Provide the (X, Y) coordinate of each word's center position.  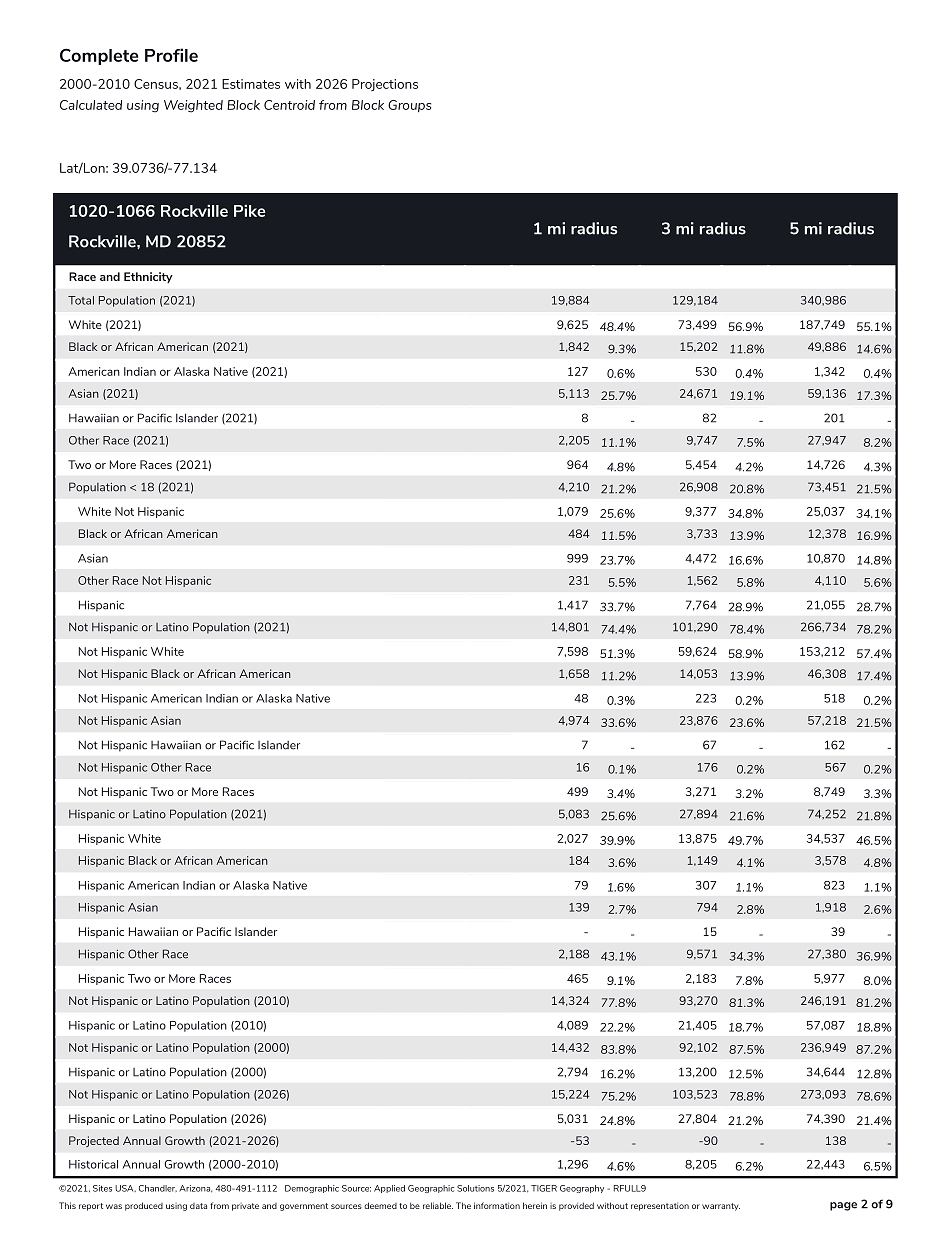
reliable (438, 1205)
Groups (409, 106)
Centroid (289, 105)
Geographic (431, 1189)
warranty (721, 1207)
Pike (250, 211)
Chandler (158, 1188)
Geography (582, 1189)
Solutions (475, 1188)
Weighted (193, 106)
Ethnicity (148, 277)
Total (81, 300)
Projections (385, 85)
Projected (94, 1141)
